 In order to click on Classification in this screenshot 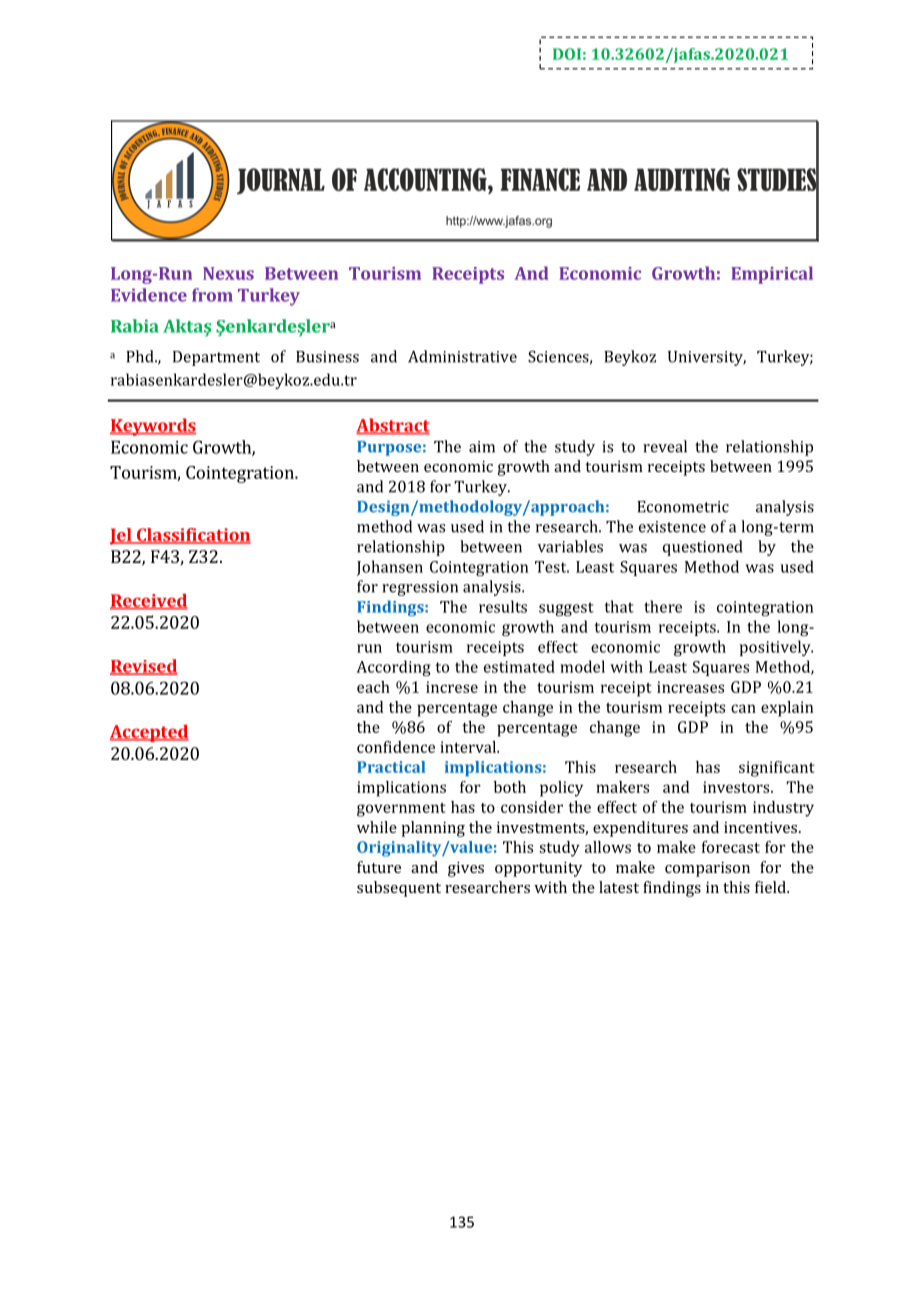, I will do `click(192, 536)`.
